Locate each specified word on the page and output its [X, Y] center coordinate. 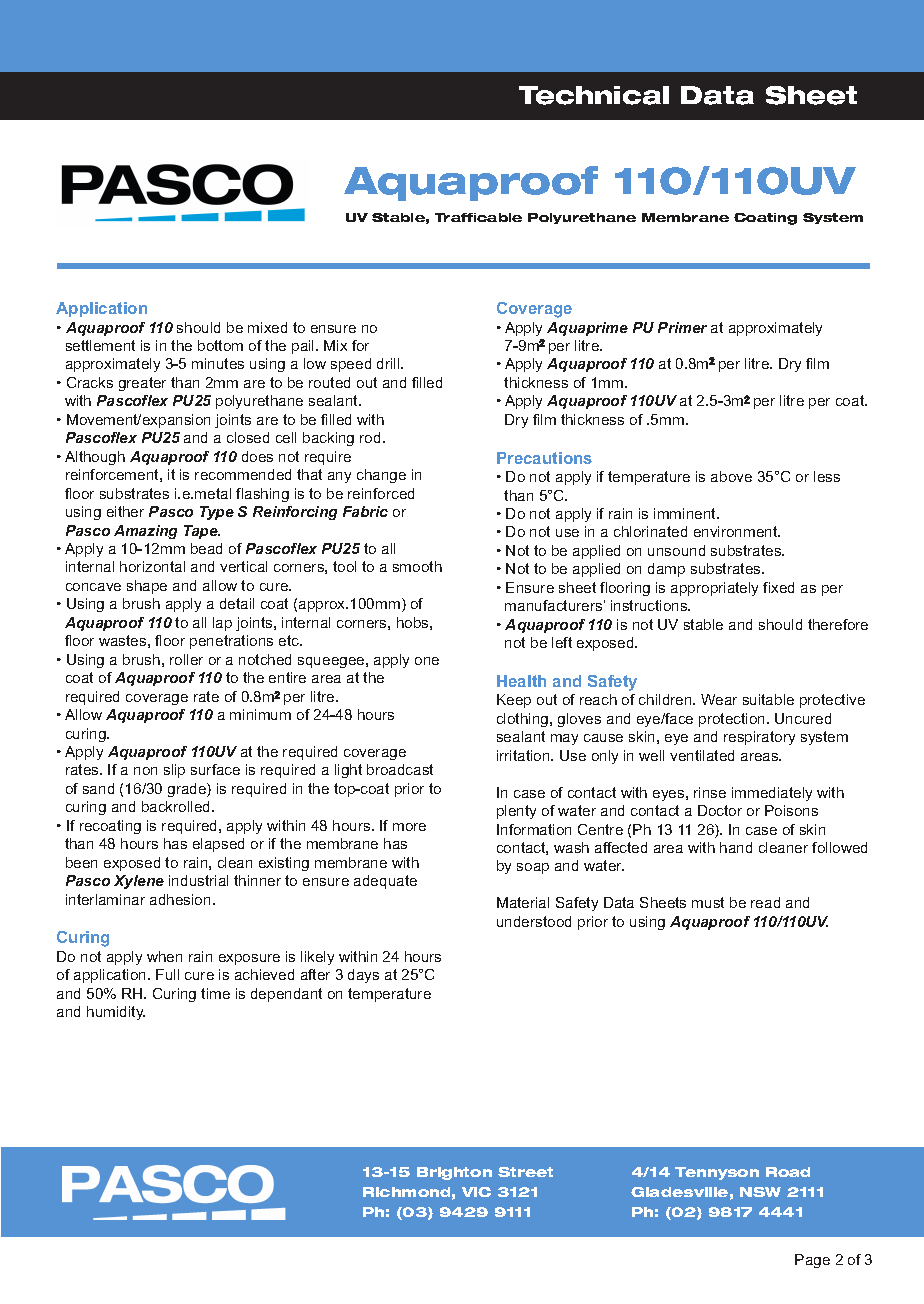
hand [736, 847]
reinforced [381, 493]
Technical [594, 95]
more [409, 827]
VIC [476, 1192]
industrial [198, 880]
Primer [682, 327]
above [731, 476]
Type [217, 513]
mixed [267, 327]
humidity [116, 1013]
